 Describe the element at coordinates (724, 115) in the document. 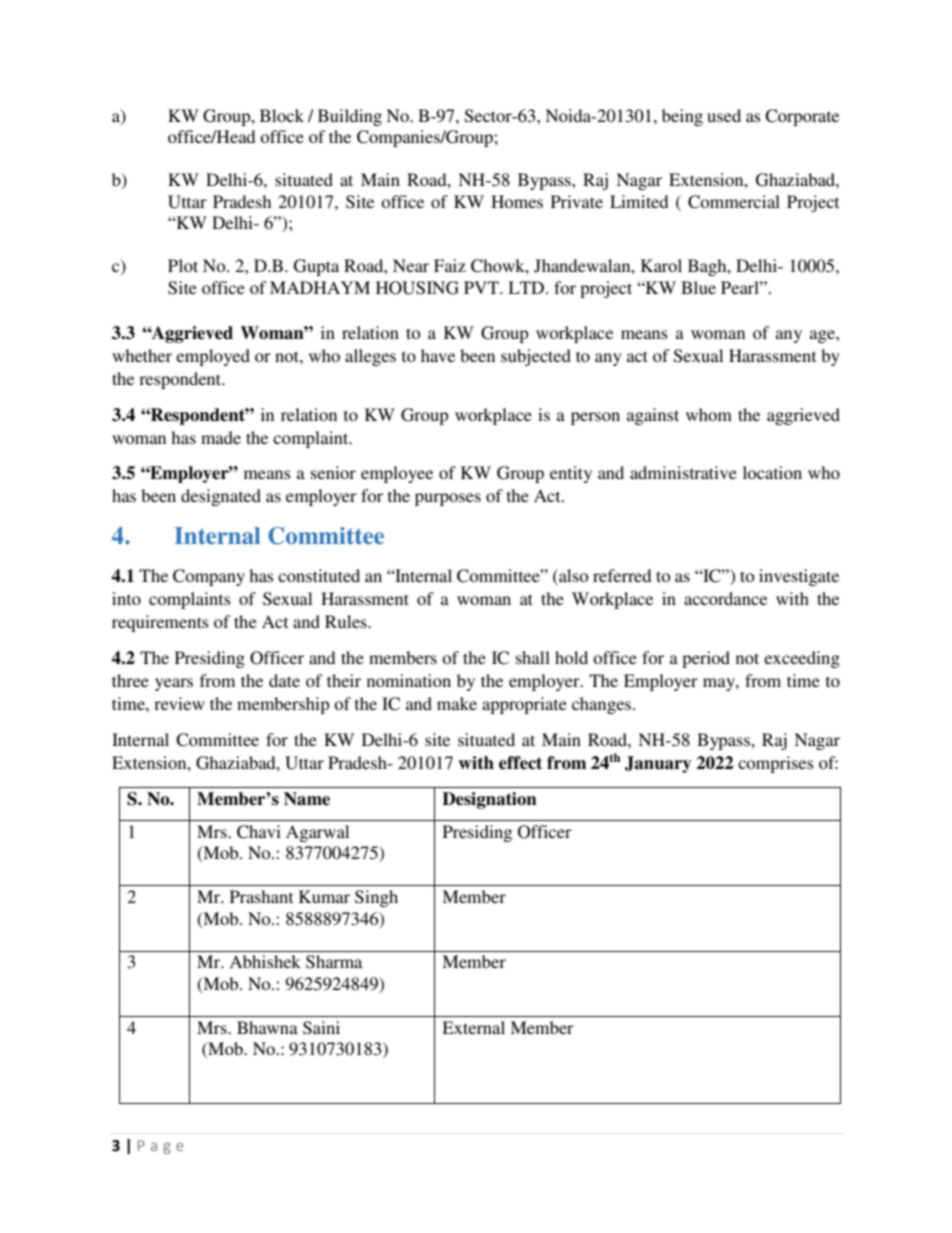

I see `used` at that location.
